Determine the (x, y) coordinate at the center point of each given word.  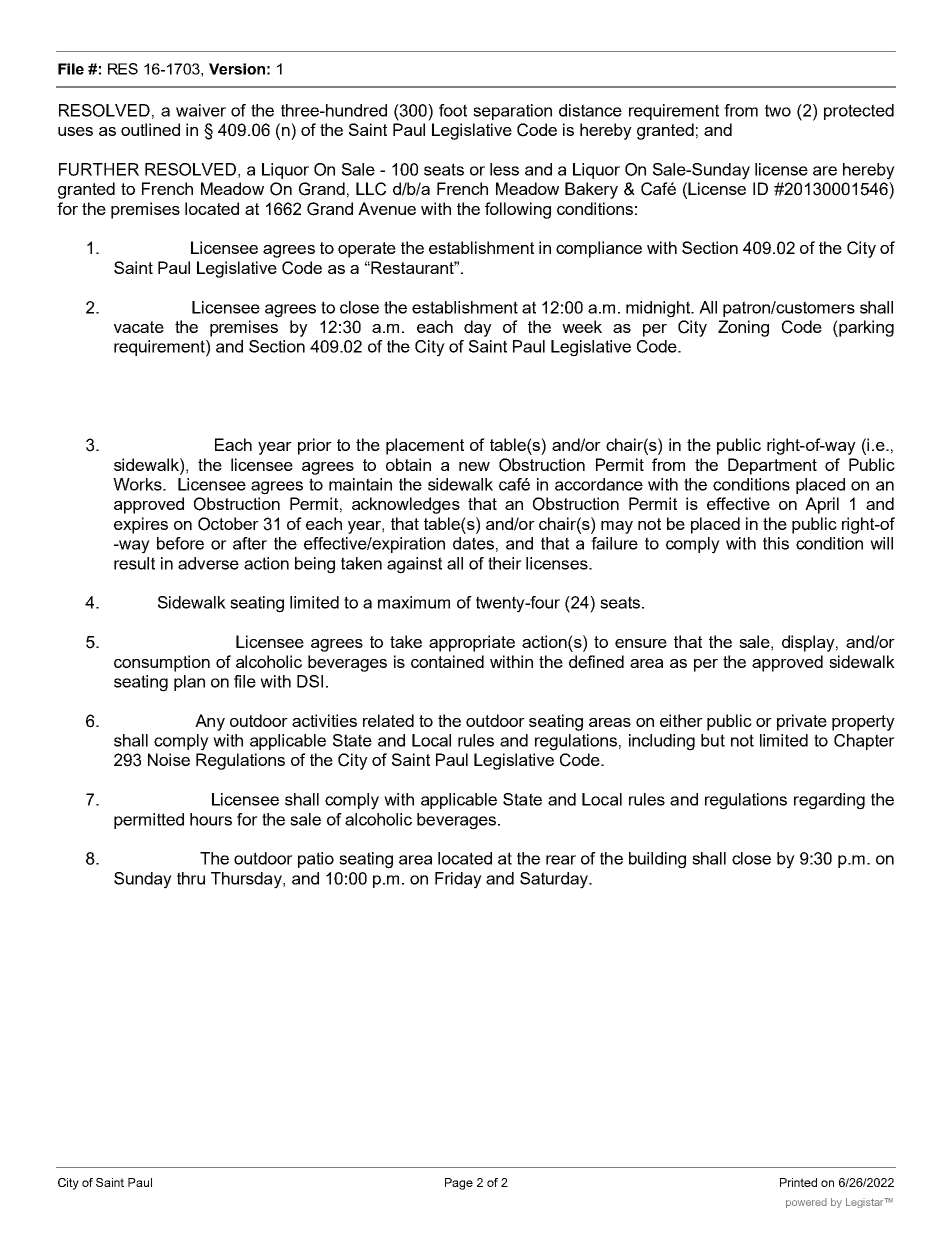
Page (459, 1184)
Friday (458, 880)
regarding (829, 801)
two (778, 110)
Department (772, 466)
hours (211, 819)
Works (138, 484)
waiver (201, 110)
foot (453, 110)
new (474, 466)
